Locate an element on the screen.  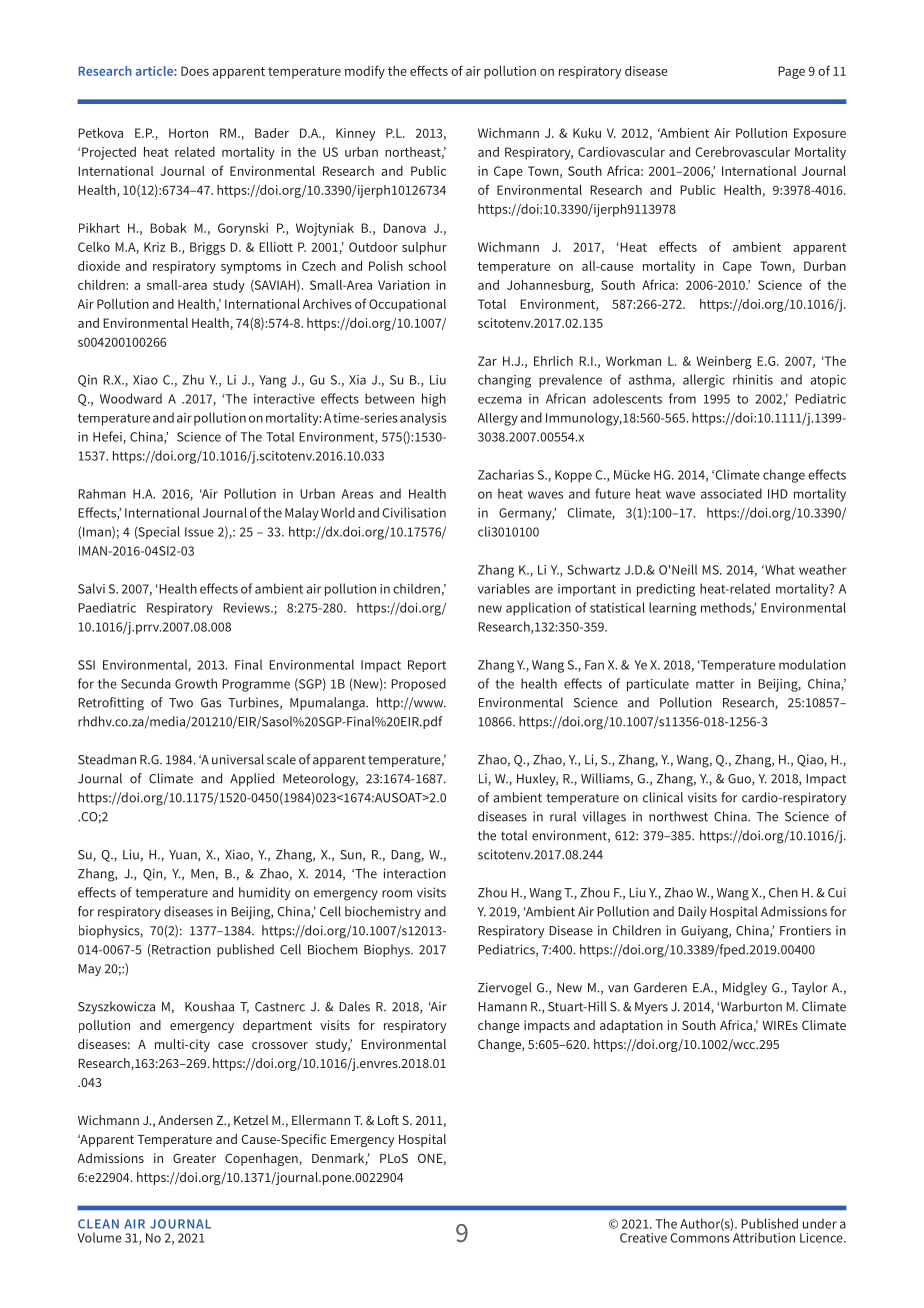
Report is located at coordinates (427, 666).
